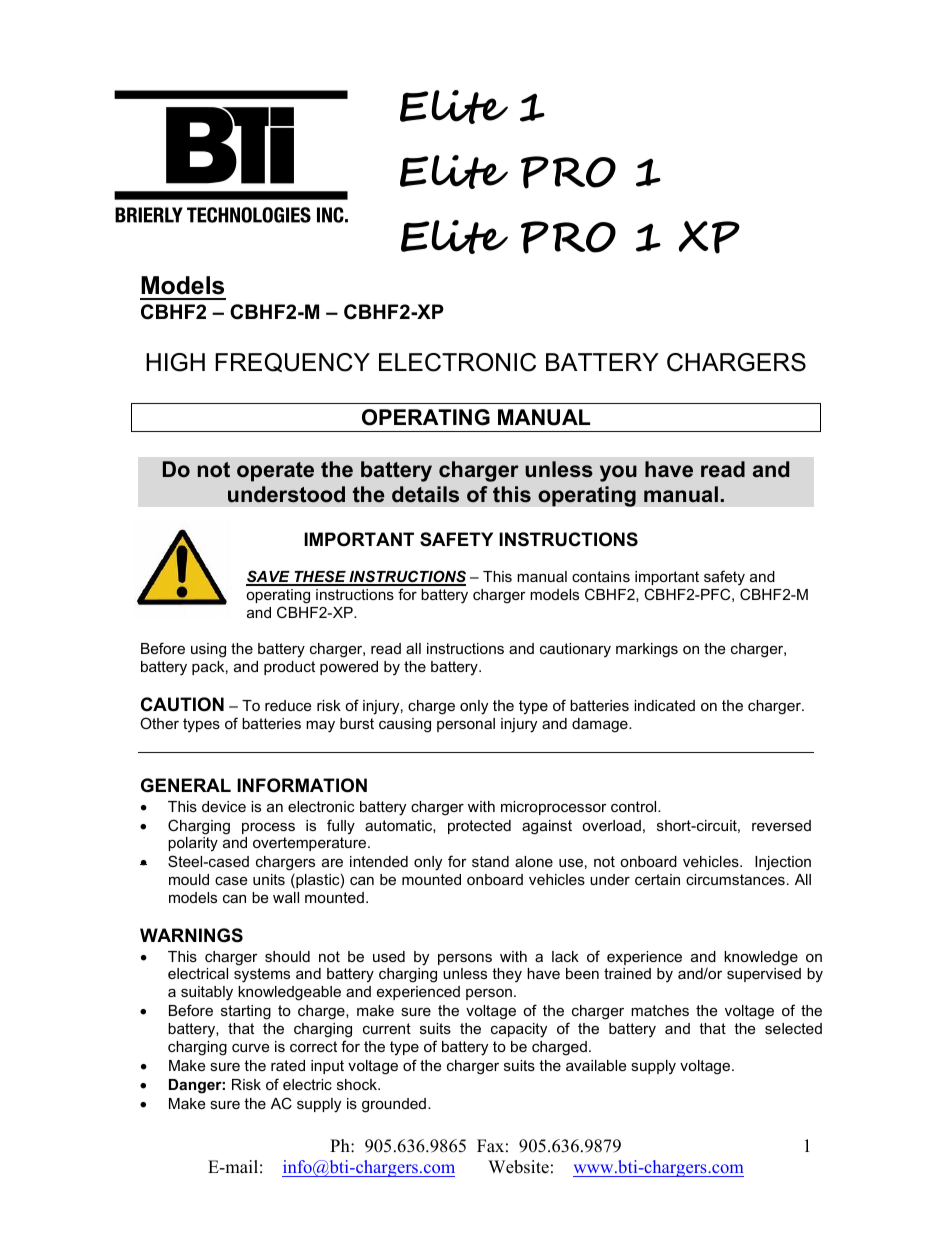 This screenshot has height=1233, width=952. Describe the element at coordinates (764, 975) in the screenshot. I see `supervised` at that location.
